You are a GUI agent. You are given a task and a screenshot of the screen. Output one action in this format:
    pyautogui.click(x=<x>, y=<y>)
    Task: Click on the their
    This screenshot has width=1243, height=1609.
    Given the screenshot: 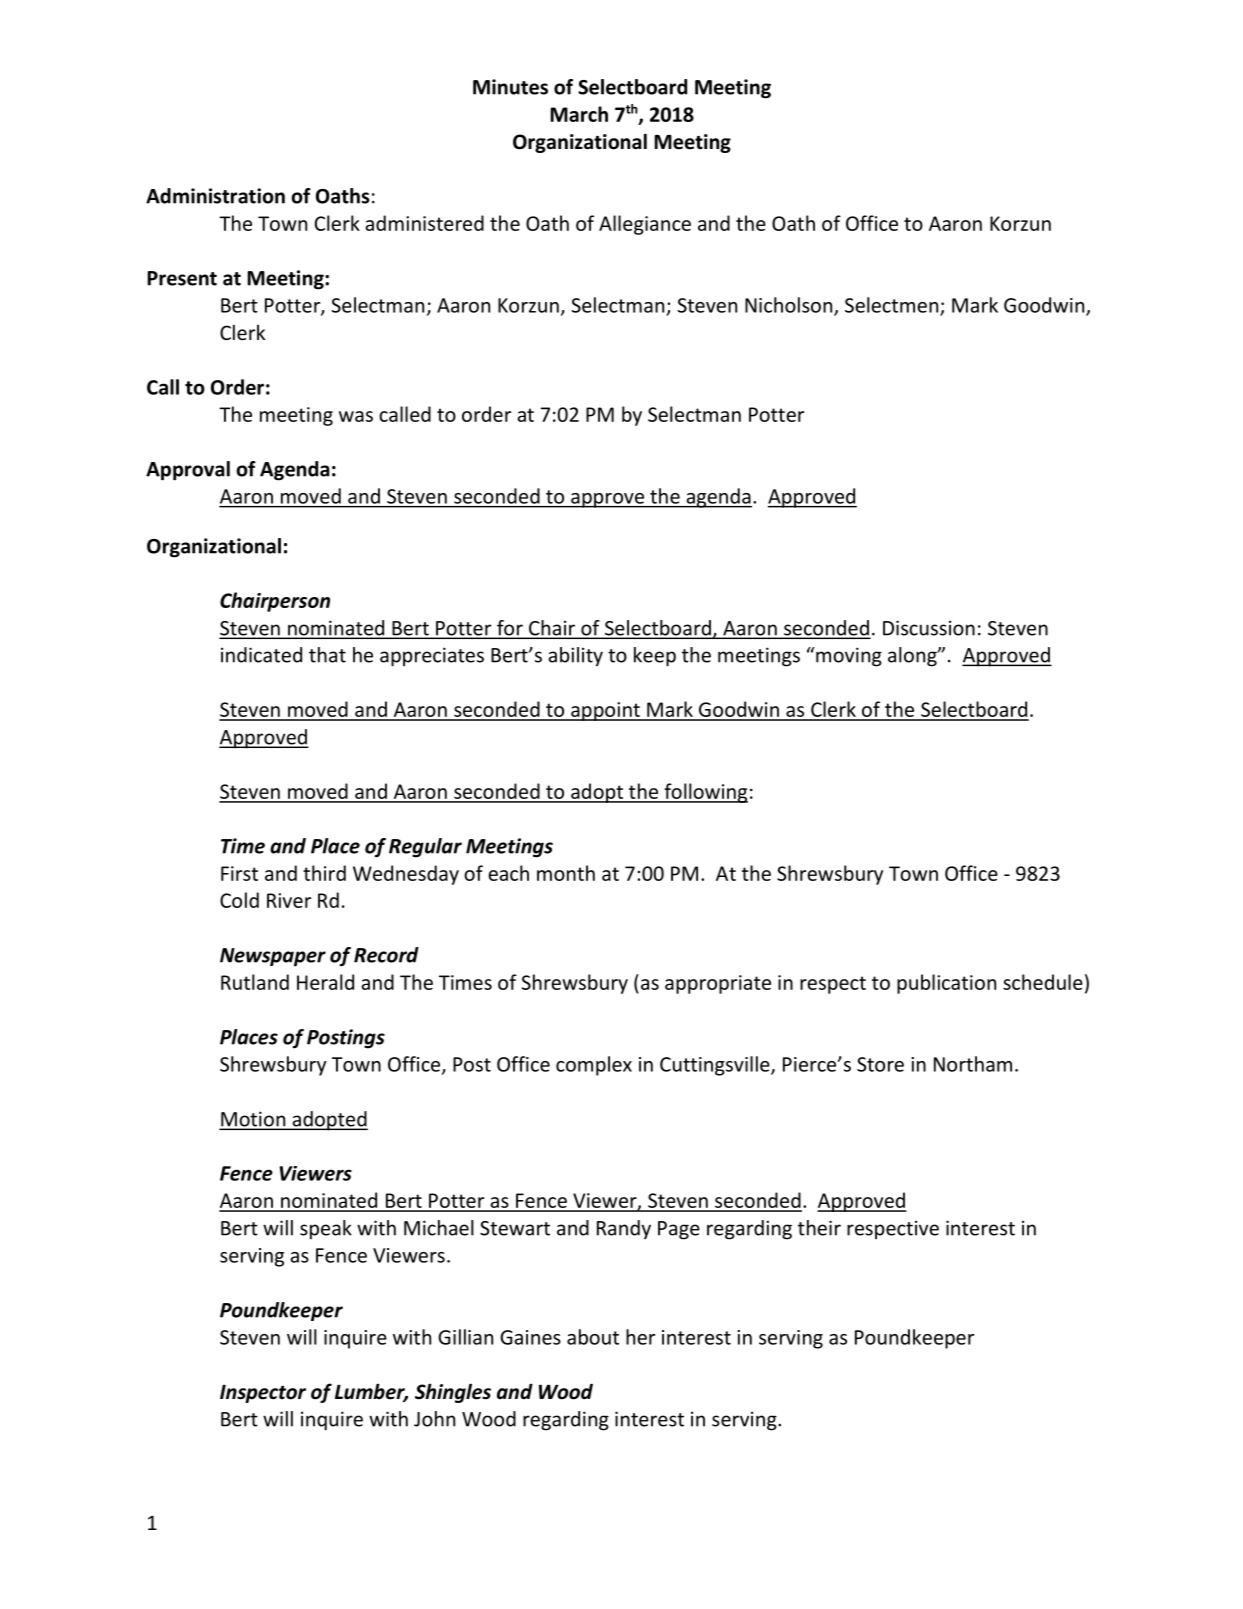 What is the action you would take?
    pyautogui.click(x=819, y=1228)
